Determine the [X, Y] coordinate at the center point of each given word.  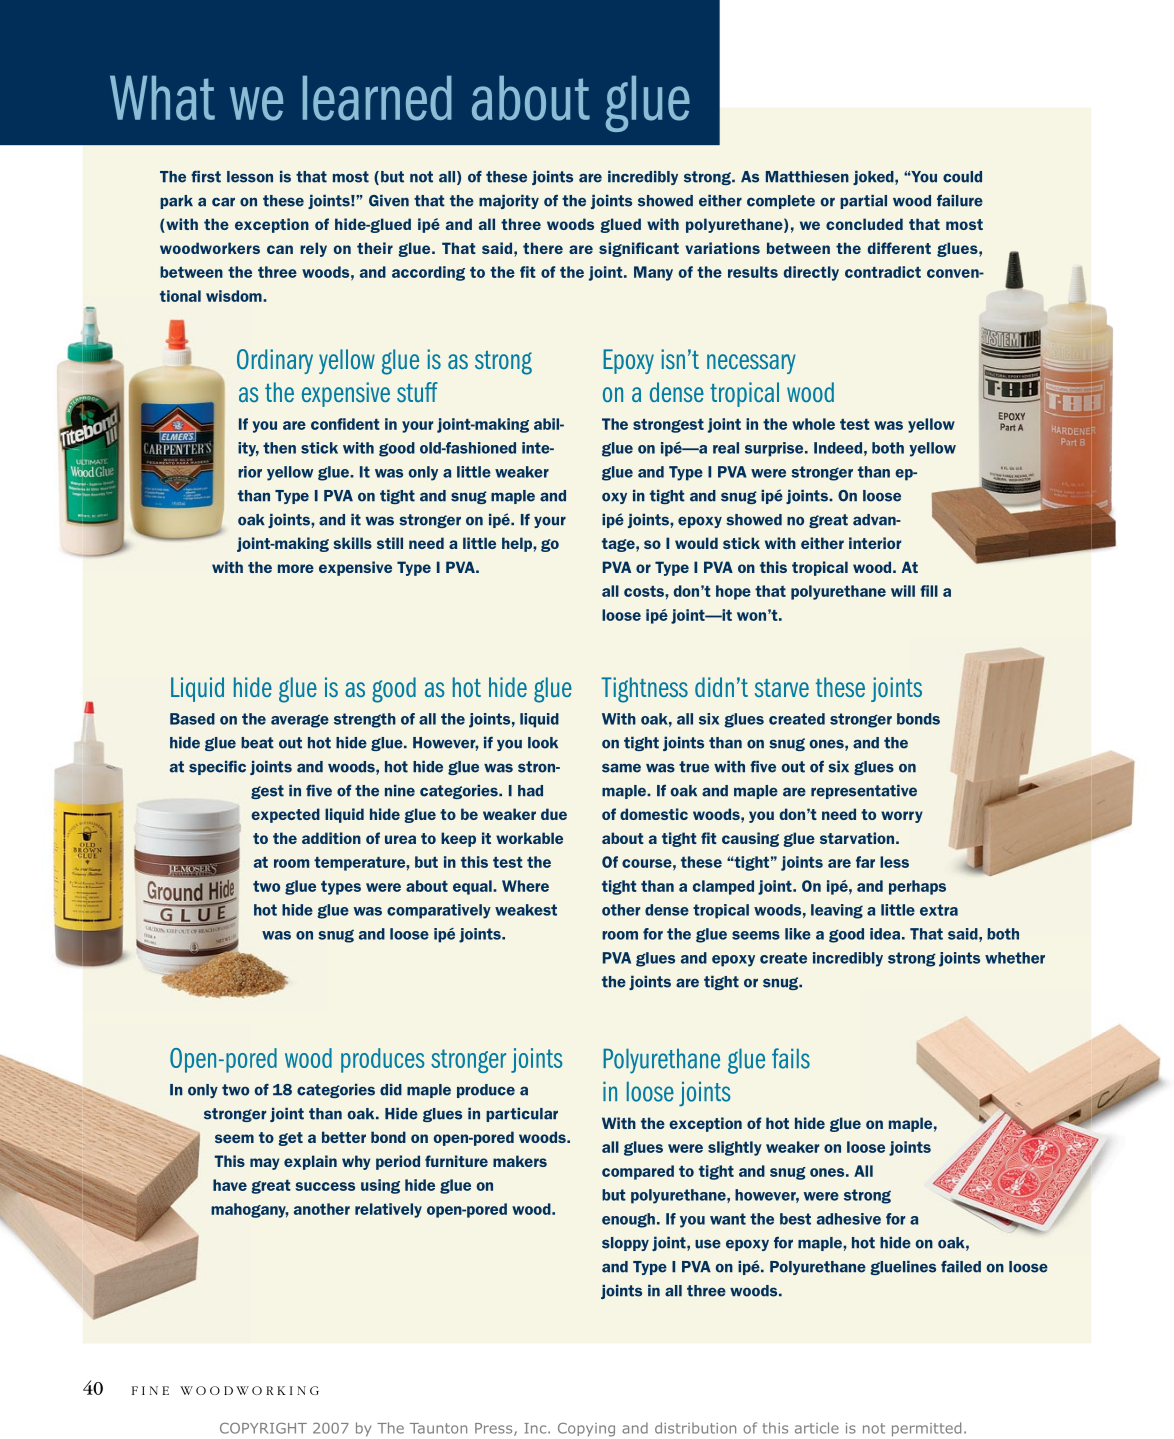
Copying [586, 1430]
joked [874, 177]
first [206, 176]
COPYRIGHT [263, 1428]
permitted [926, 1429]
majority [509, 201]
